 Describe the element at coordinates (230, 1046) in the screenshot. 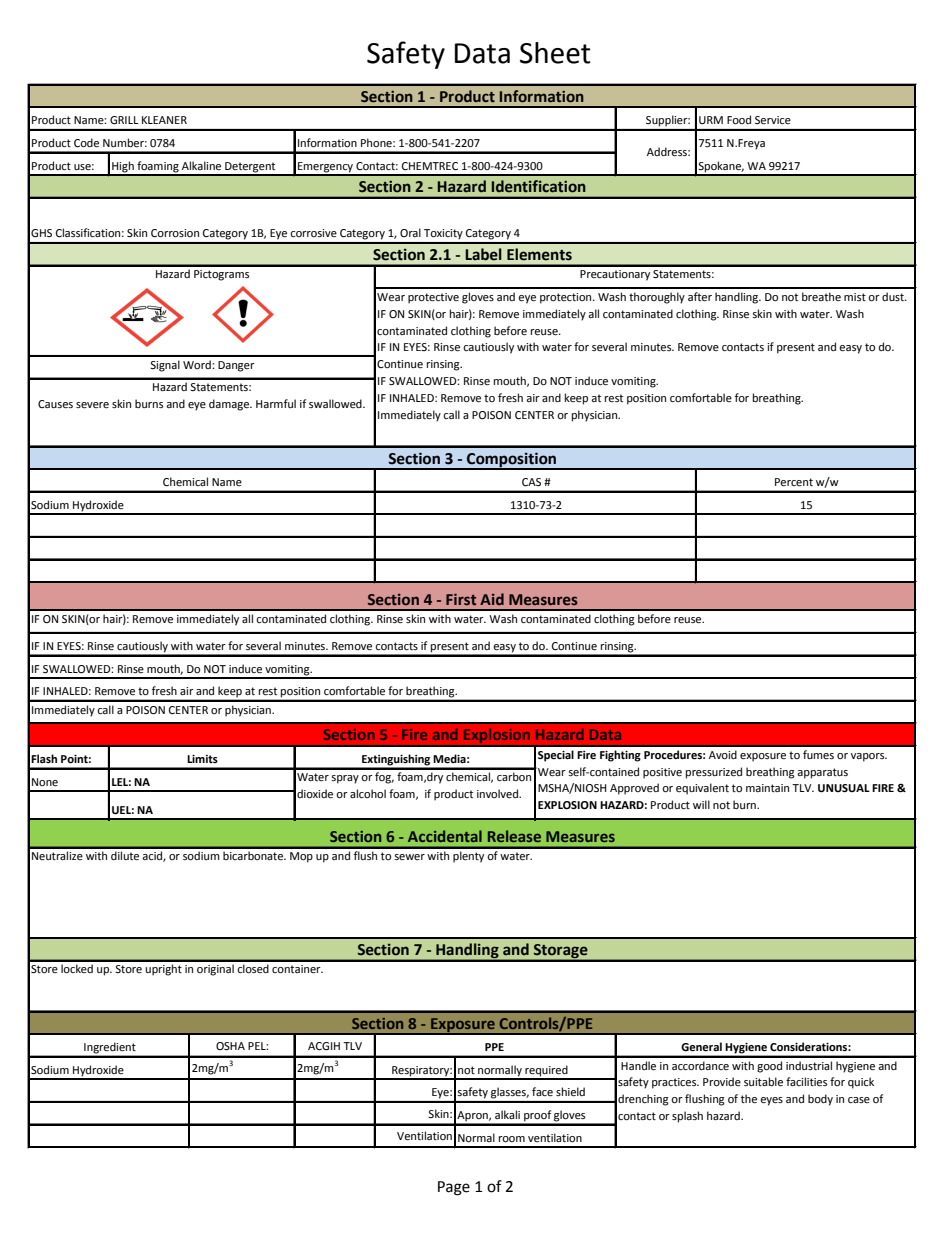

I see `OSHA` at that location.
